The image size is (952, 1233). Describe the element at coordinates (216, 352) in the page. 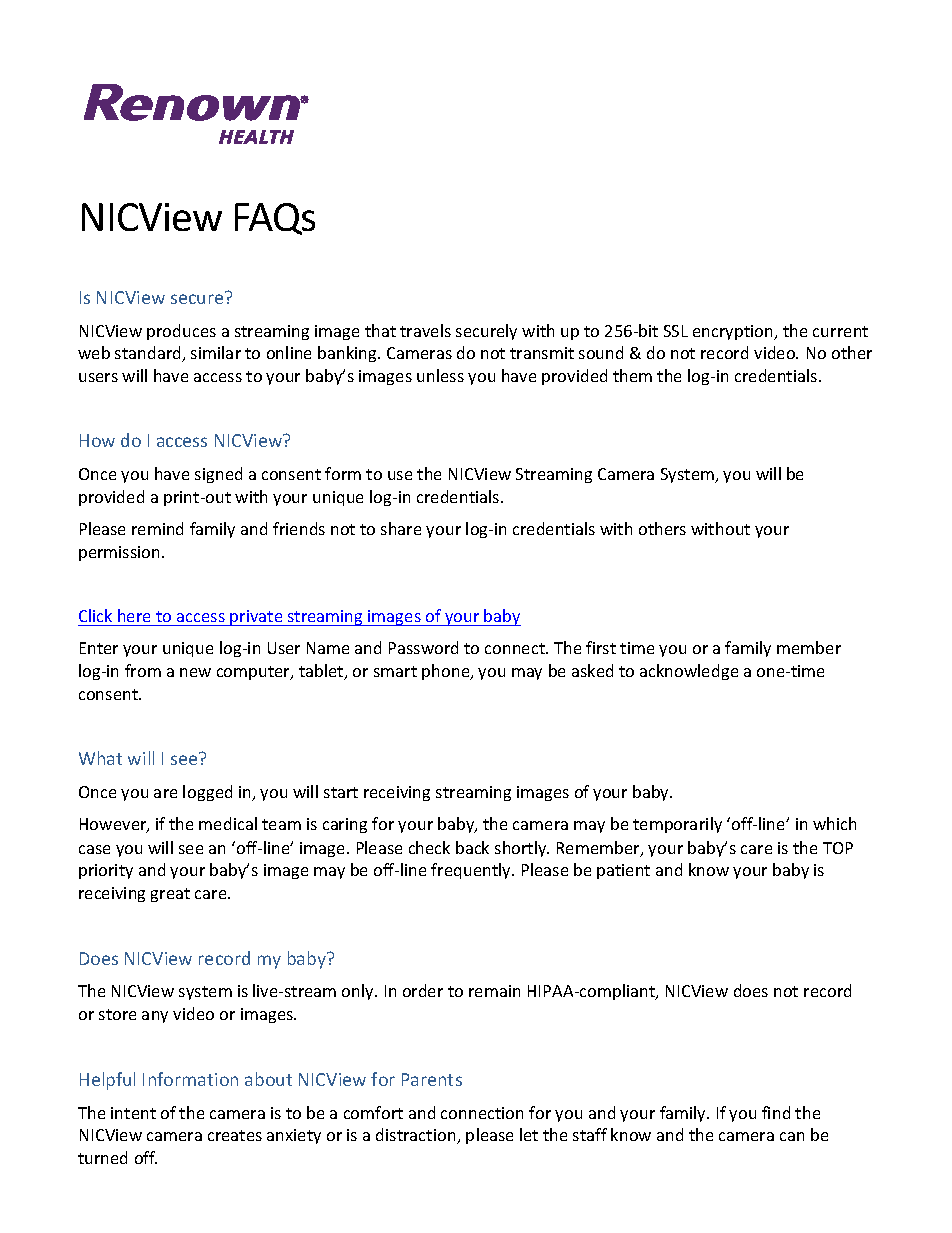

I see `similar` at that location.
